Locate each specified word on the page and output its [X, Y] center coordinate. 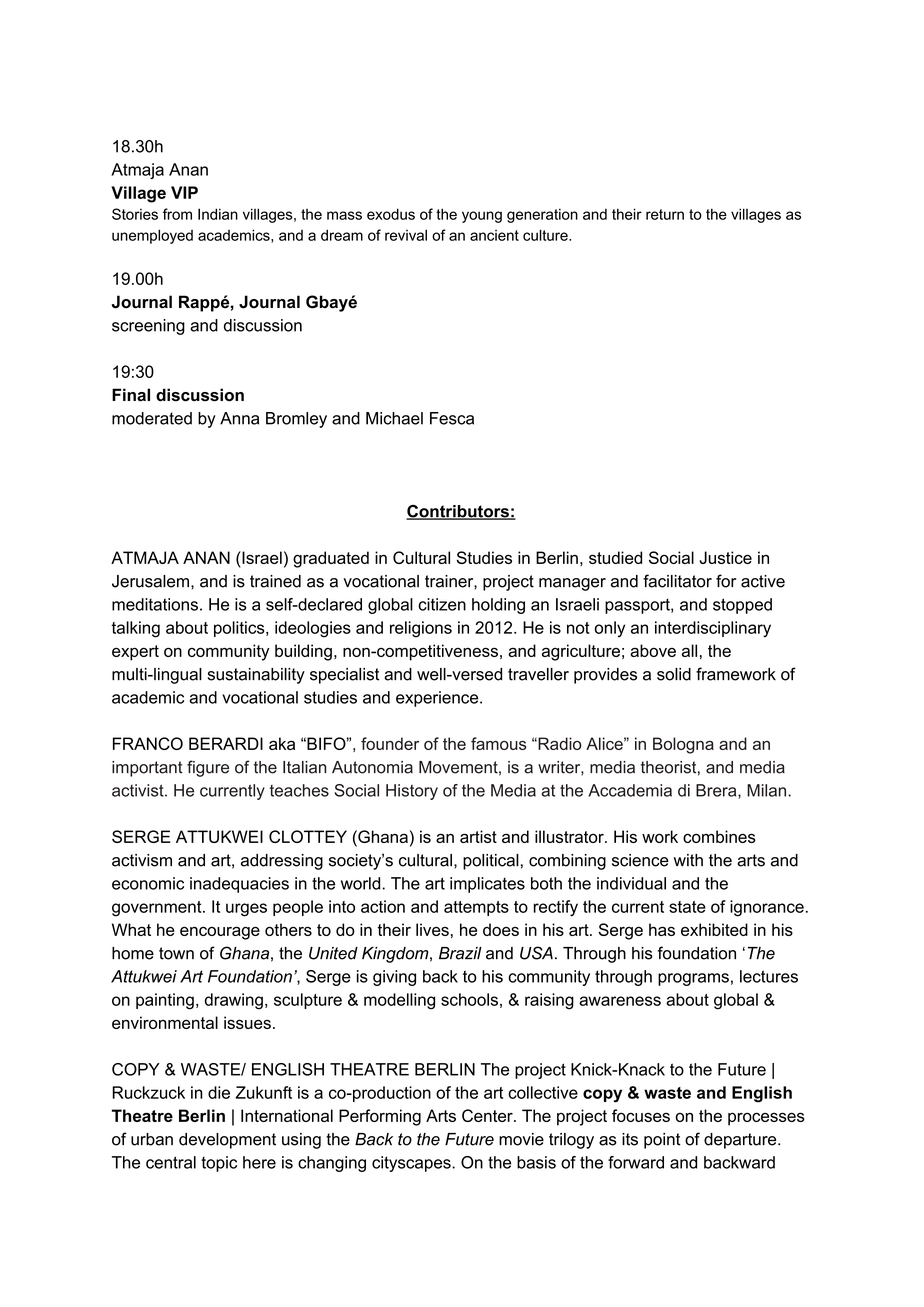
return [665, 214]
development [227, 1141]
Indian [218, 214]
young [482, 217]
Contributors [458, 512]
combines [719, 836]
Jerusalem [150, 581]
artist [478, 836]
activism [142, 860]
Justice [725, 557]
